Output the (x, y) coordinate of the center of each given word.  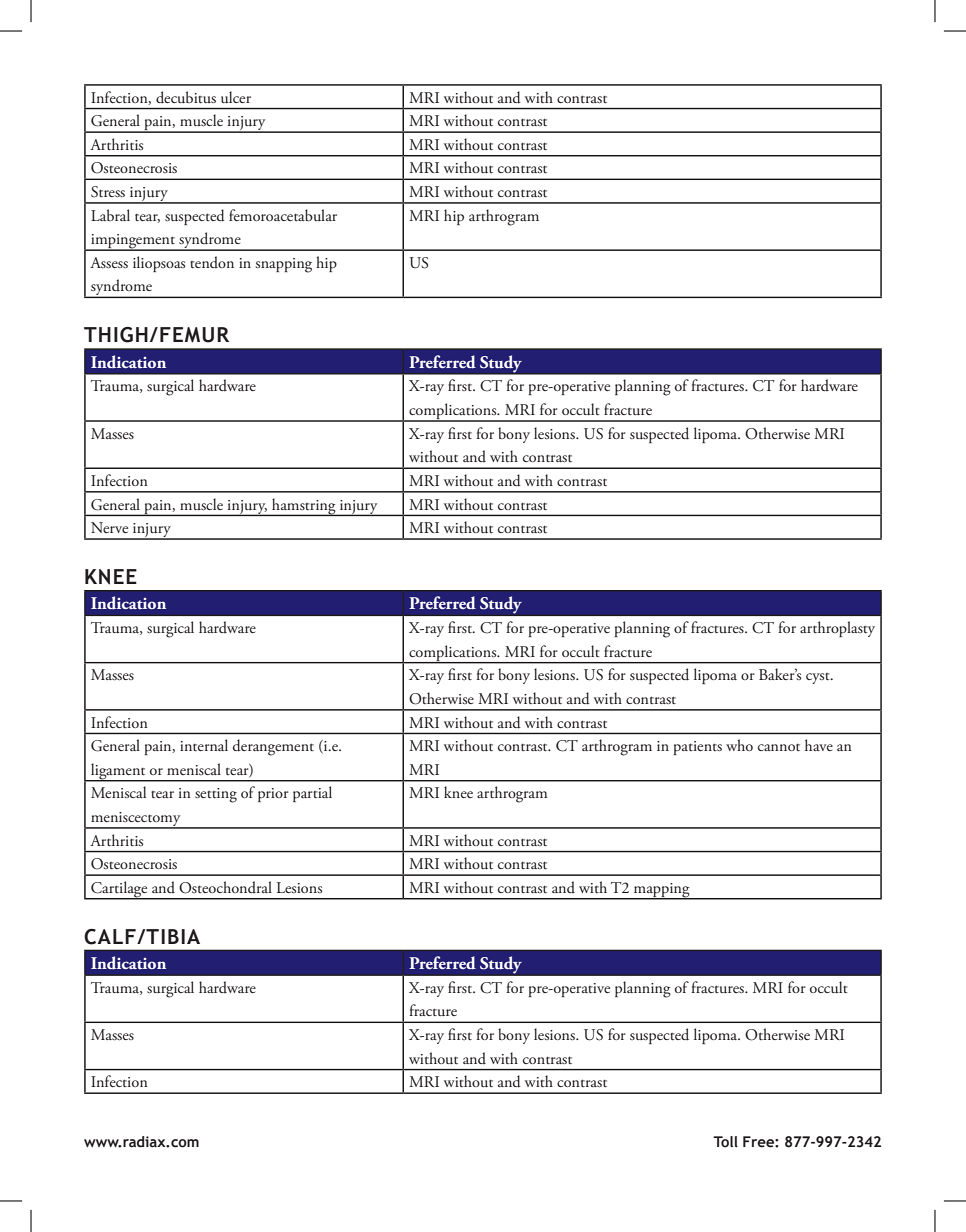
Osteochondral (225, 887)
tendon (212, 262)
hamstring (304, 507)
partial (312, 794)
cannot (779, 747)
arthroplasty (837, 629)
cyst (819, 678)
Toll (725, 1142)
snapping (283, 265)
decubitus (186, 97)
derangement (273, 747)
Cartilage (119, 890)
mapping (662, 891)
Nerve (109, 527)
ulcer (236, 97)
